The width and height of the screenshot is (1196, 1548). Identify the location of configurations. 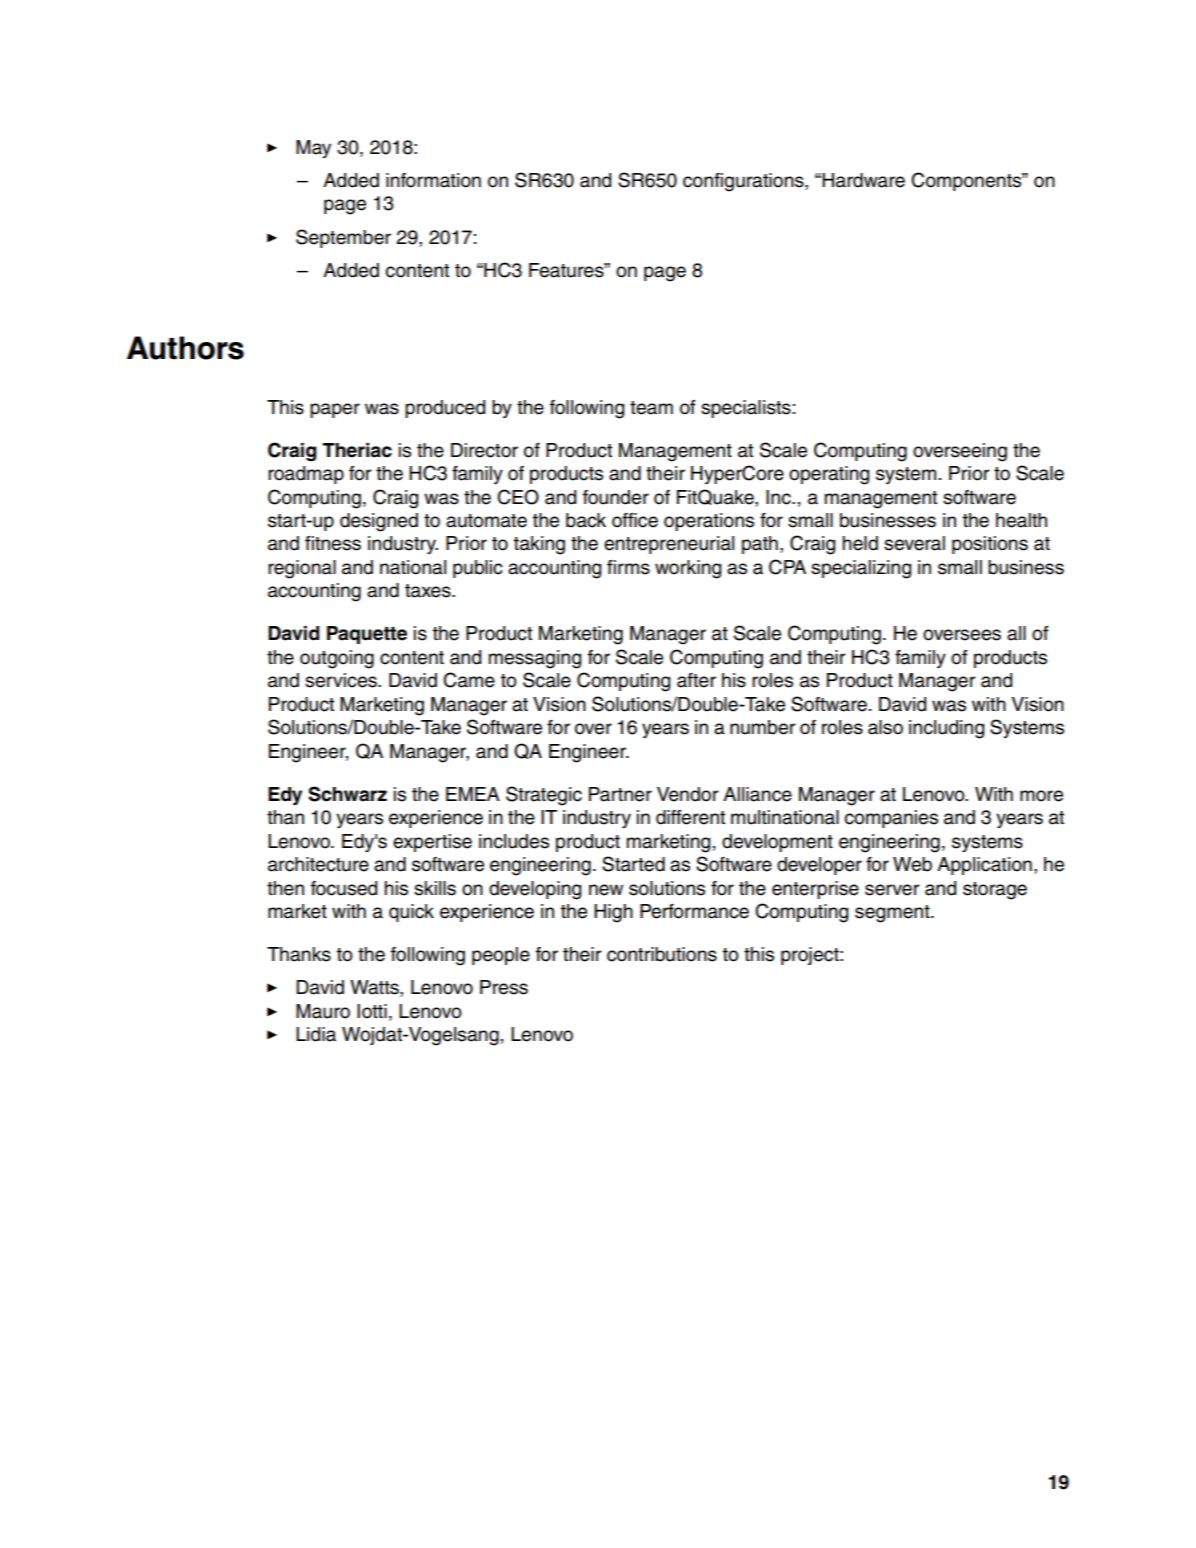
(744, 182).
